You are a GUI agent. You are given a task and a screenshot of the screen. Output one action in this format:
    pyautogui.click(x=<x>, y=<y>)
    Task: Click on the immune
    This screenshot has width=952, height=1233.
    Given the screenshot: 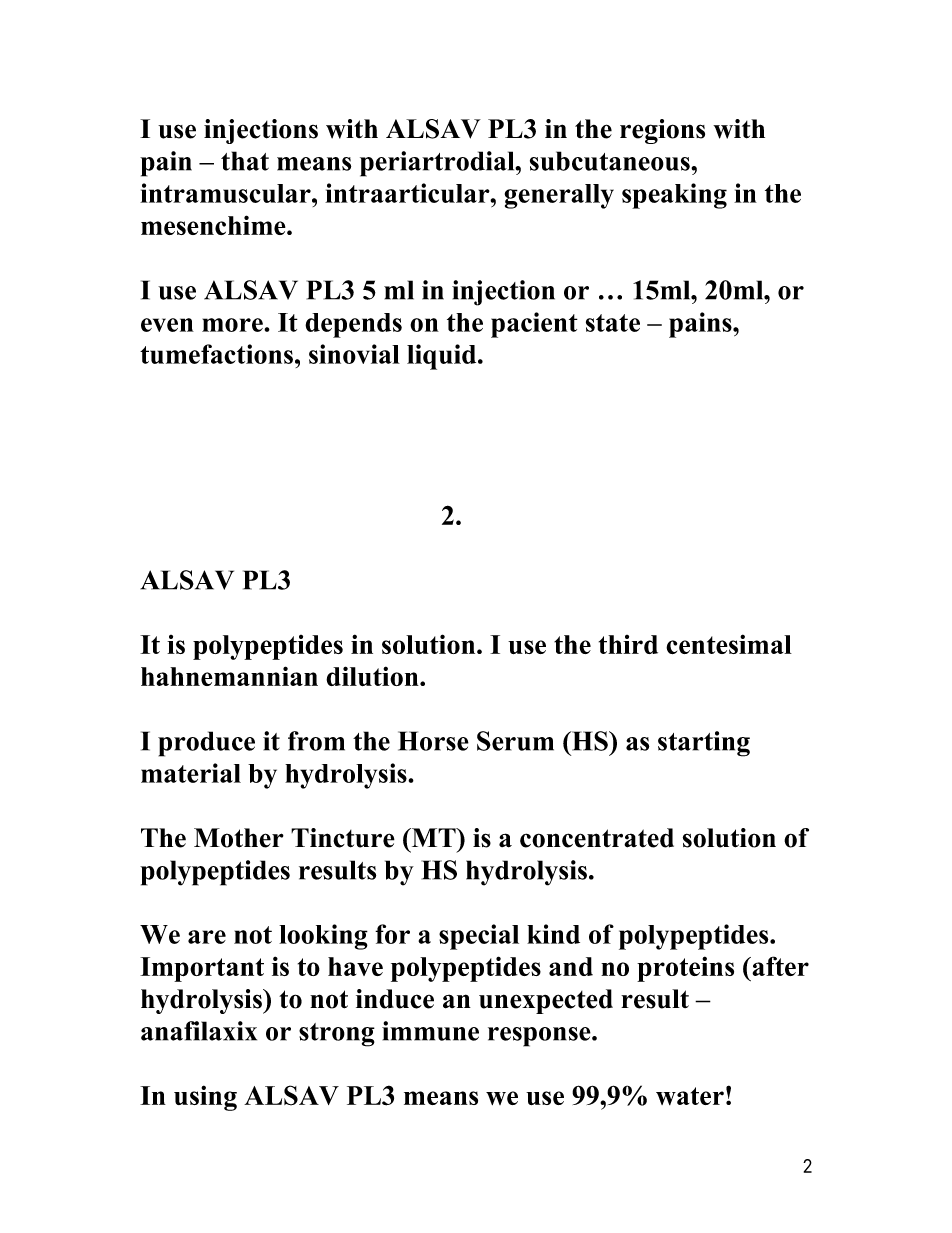 What is the action you would take?
    pyautogui.click(x=430, y=1031)
